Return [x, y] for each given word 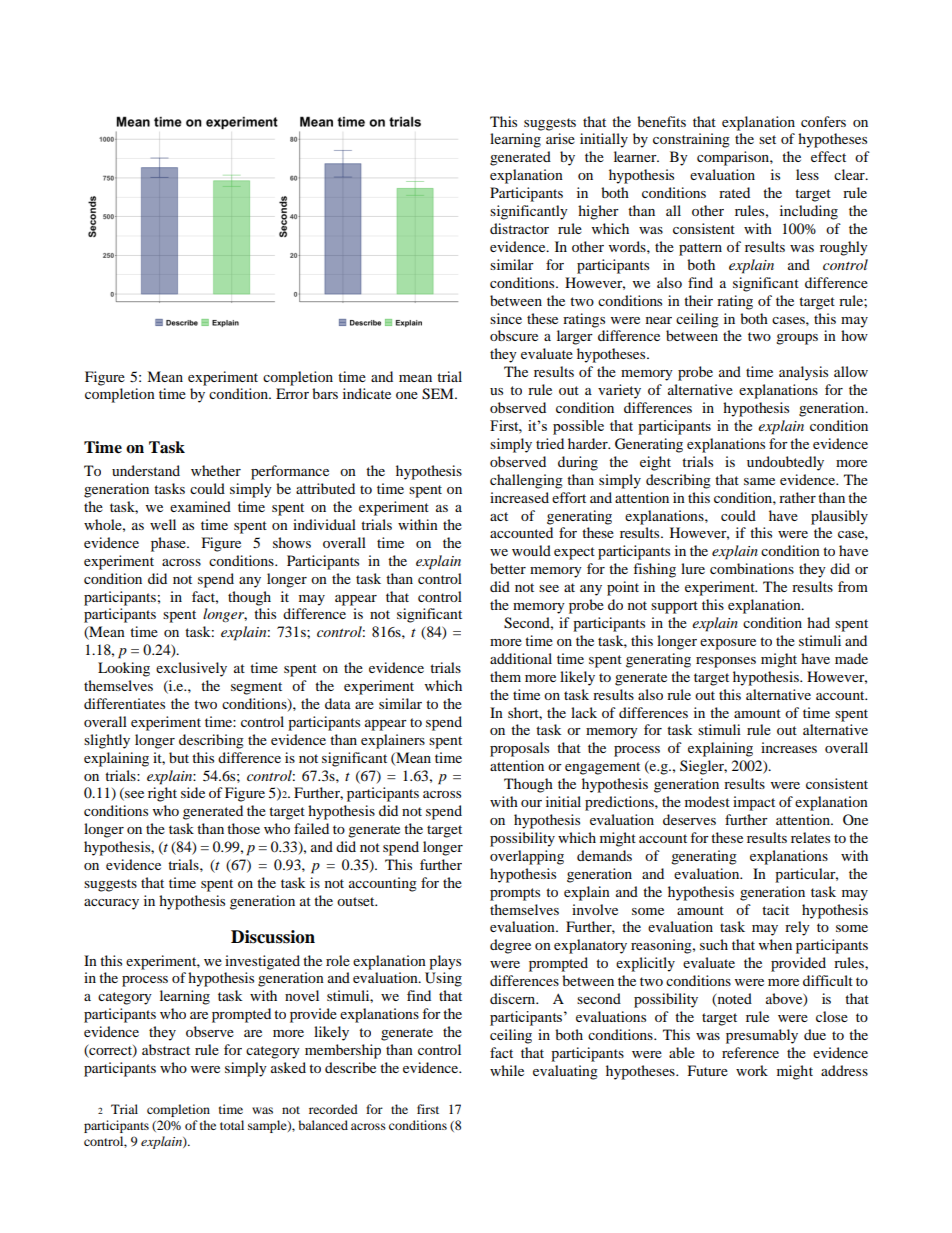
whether [216, 470]
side [193, 792]
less [807, 174]
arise [560, 138]
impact [754, 803]
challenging [526, 481]
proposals [519, 749]
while [507, 1070]
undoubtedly [785, 463]
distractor [519, 228]
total [232, 1125]
